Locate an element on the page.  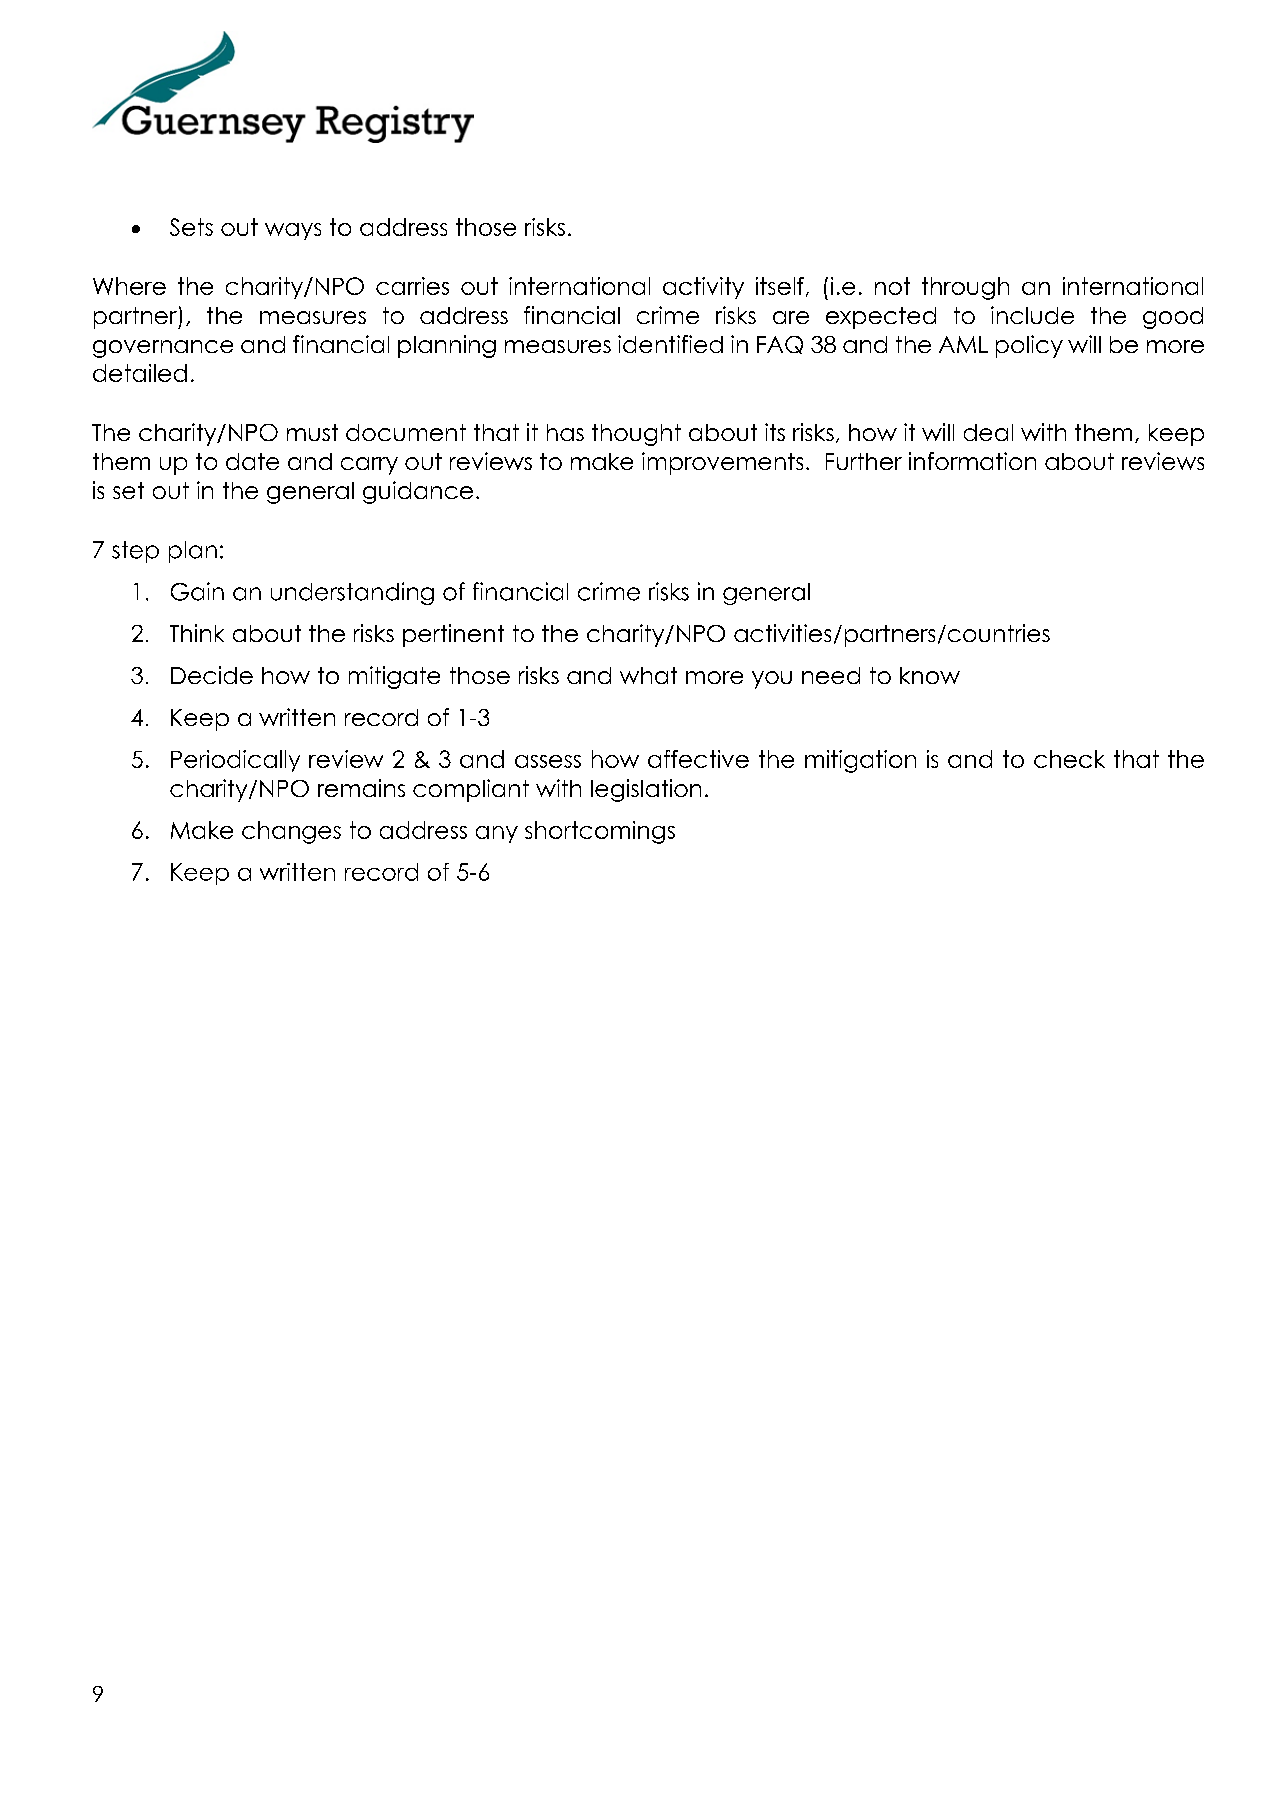
what is located at coordinates (648, 675).
